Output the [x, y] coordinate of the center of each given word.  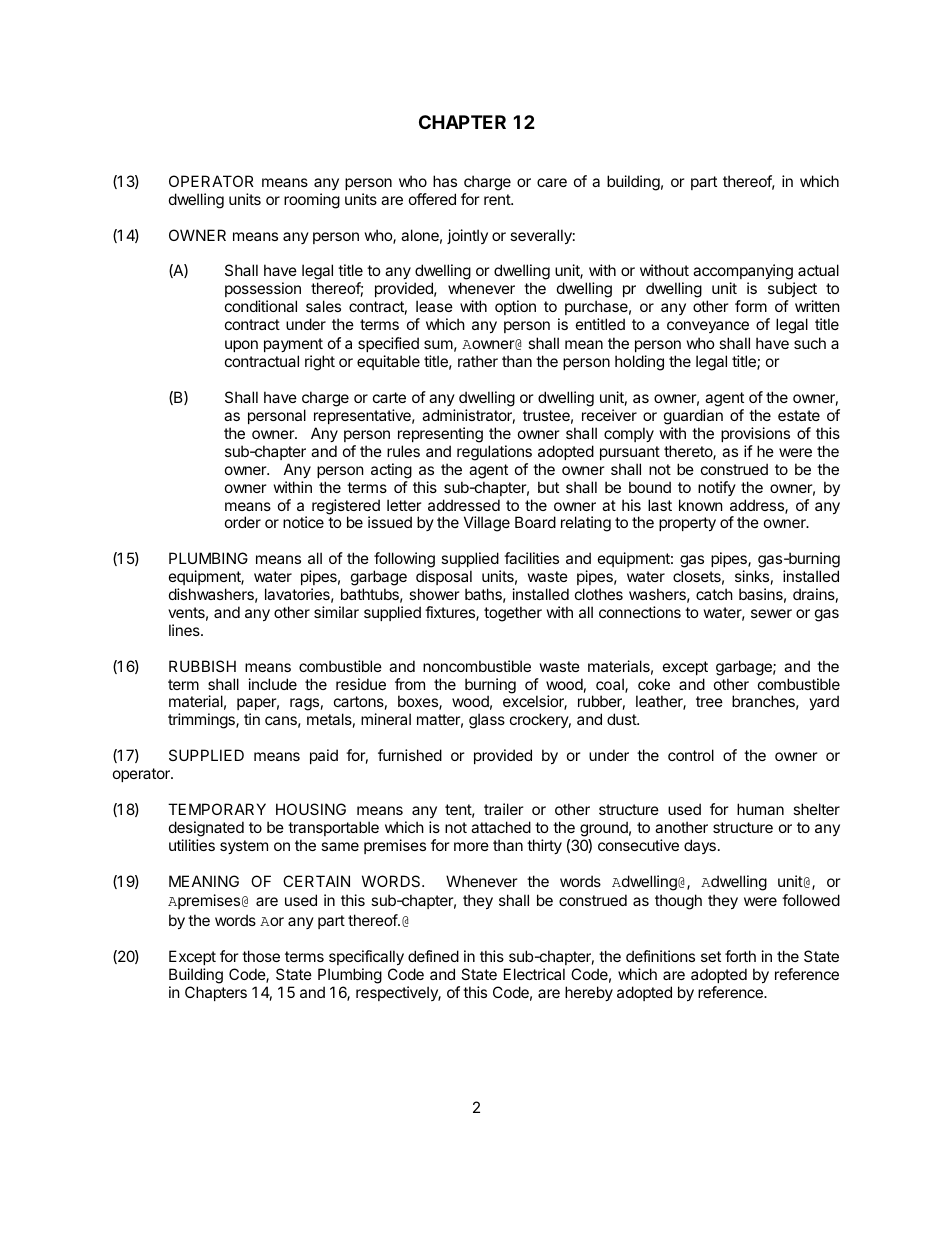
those [261, 956]
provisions [755, 434]
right [320, 363]
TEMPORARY [217, 809]
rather [478, 361]
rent [498, 199]
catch [714, 594]
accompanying [744, 273]
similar [336, 612]
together [513, 614]
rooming [312, 201]
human [760, 809]
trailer [504, 809]
